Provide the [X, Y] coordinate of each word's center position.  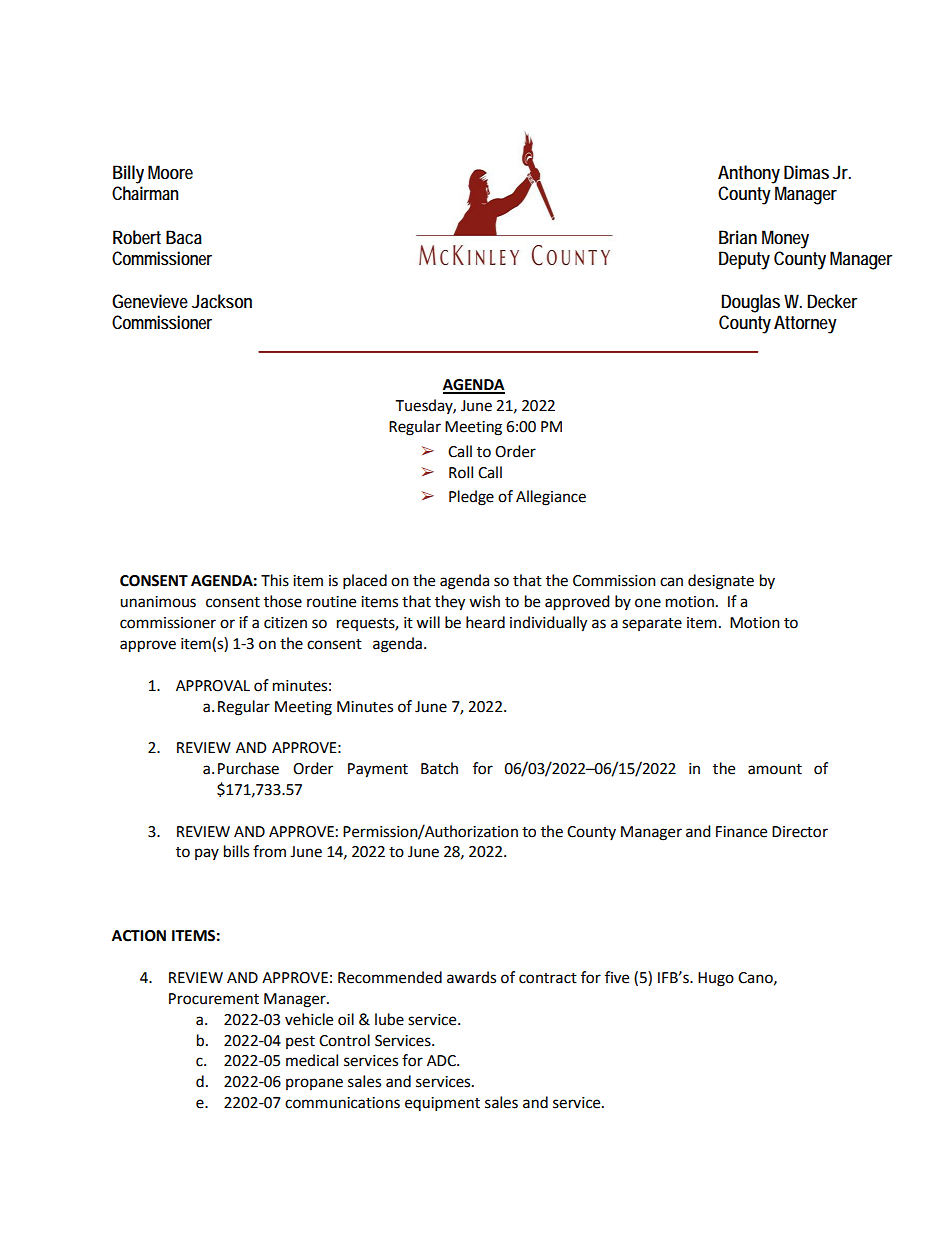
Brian [738, 237]
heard [485, 622]
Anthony [749, 174]
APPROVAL [213, 686]
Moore [170, 172]
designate [721, 582]
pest [300, 1042]
